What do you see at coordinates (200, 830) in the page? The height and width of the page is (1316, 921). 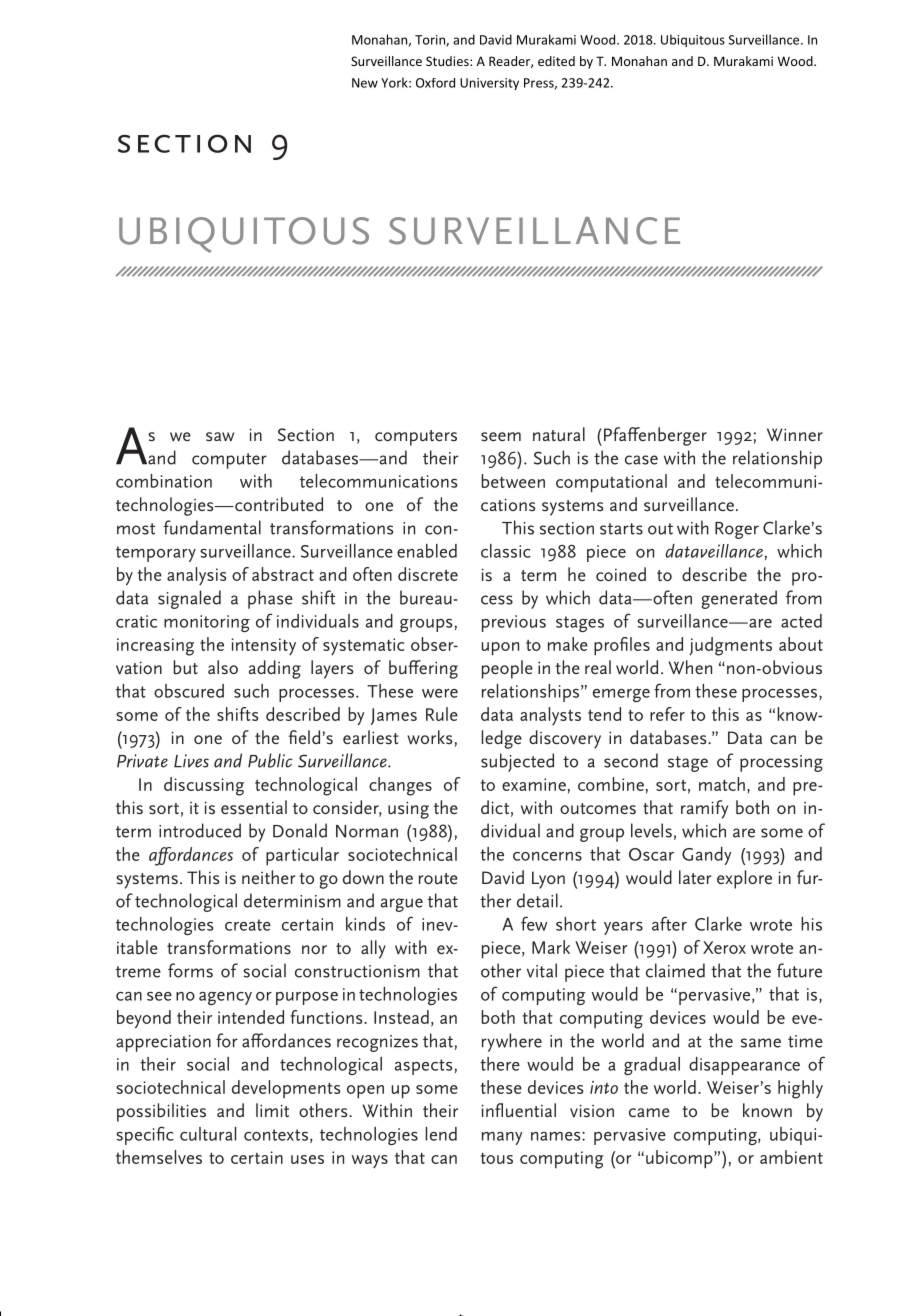 I see `introduced` at bounding box center [200, 830].
